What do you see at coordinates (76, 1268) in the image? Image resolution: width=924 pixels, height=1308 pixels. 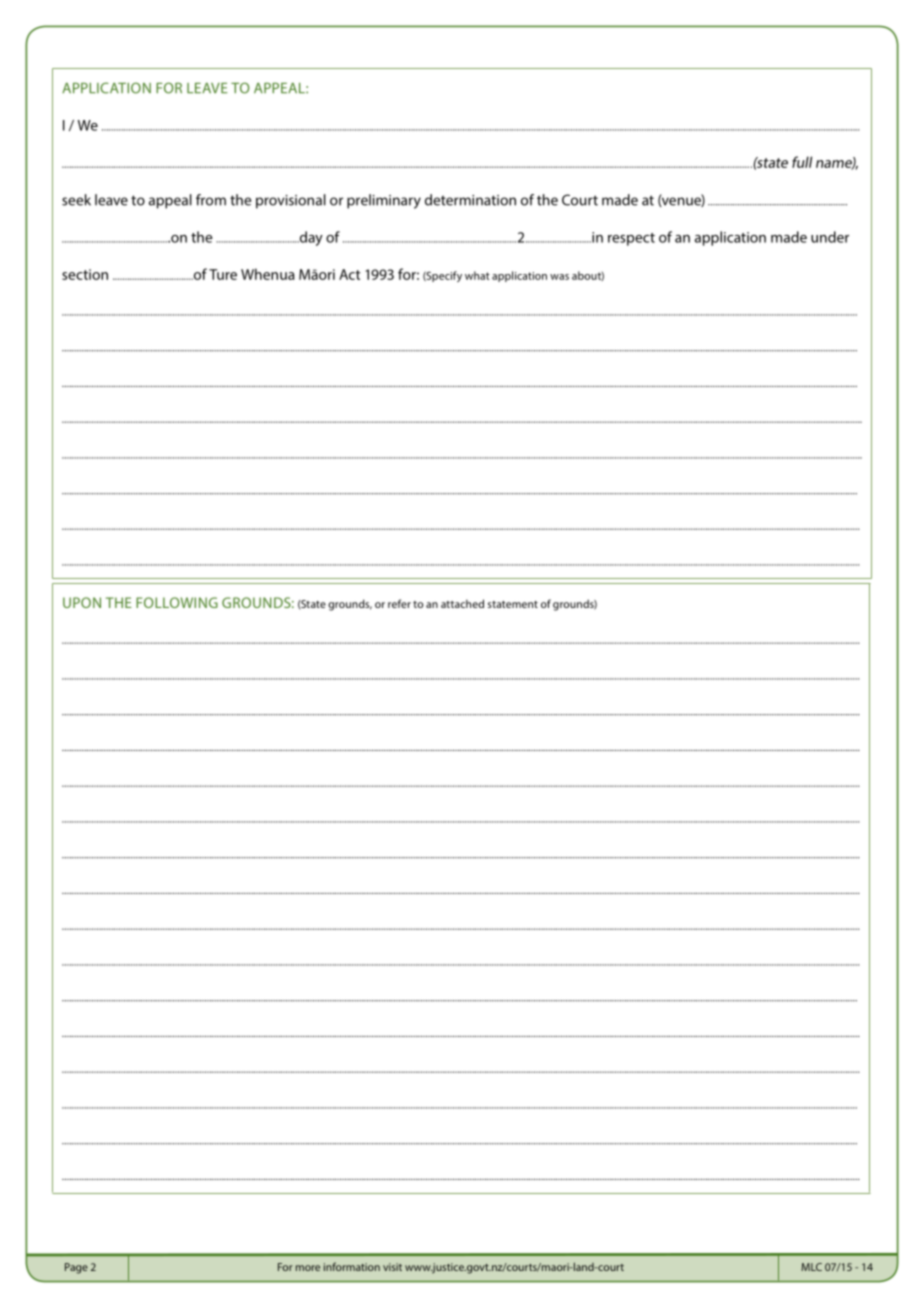 I see `Page` at bounding box center [76, 1268].
